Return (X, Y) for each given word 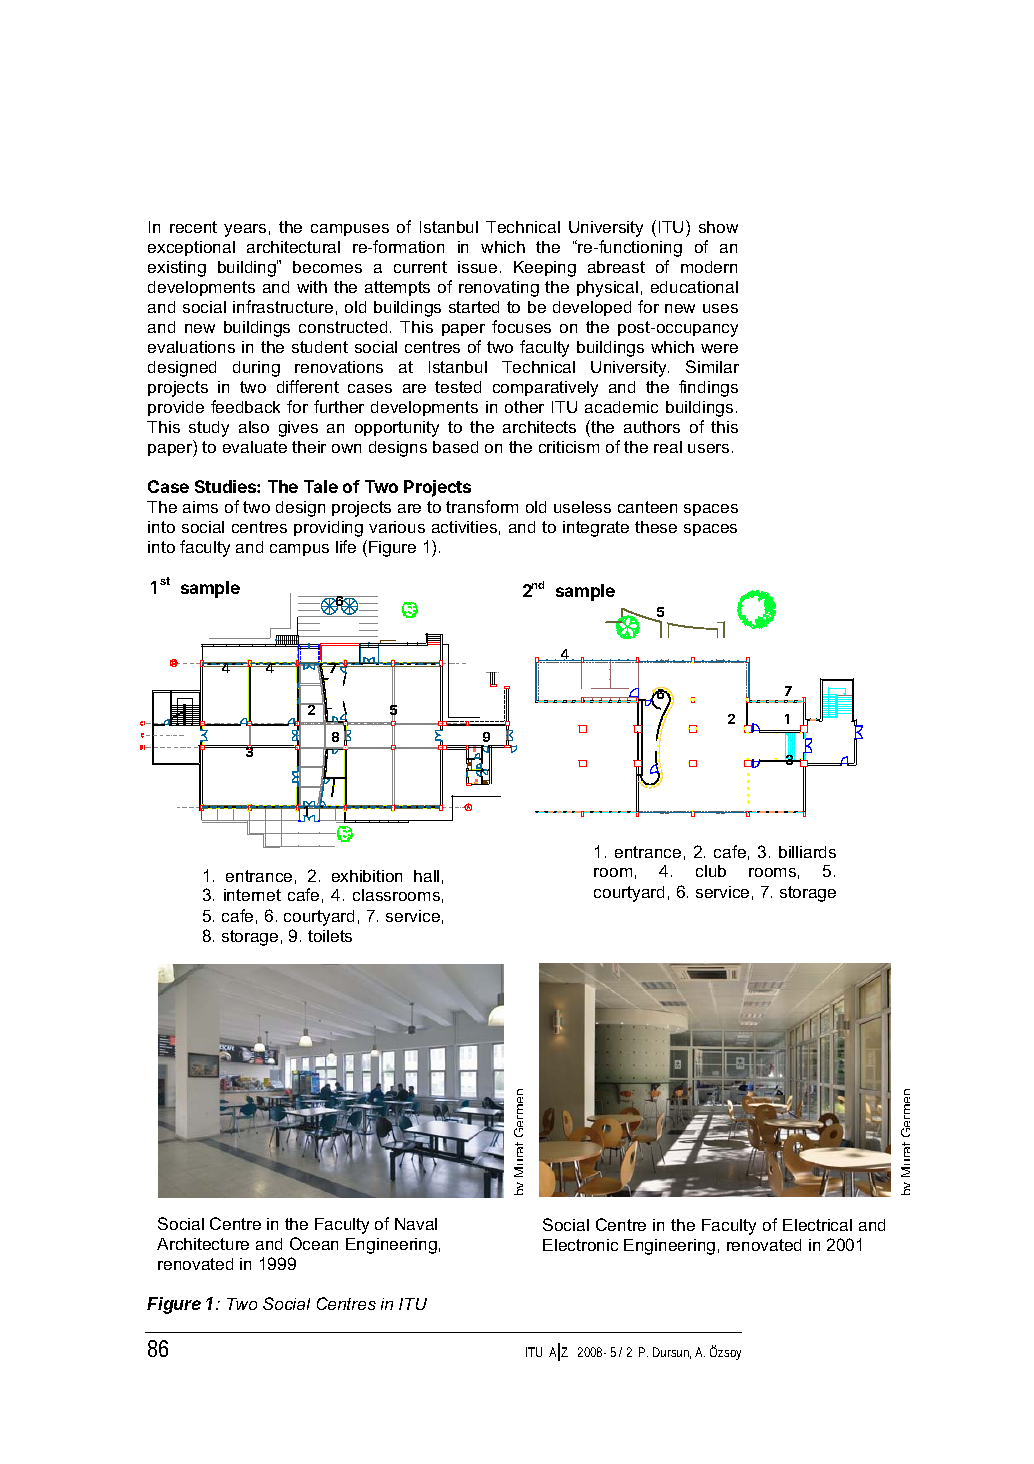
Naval (416, 1224)
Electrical (817, 1225)
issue (477, 267)
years (245, 230)
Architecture (203, 1244)
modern (709, 267)
